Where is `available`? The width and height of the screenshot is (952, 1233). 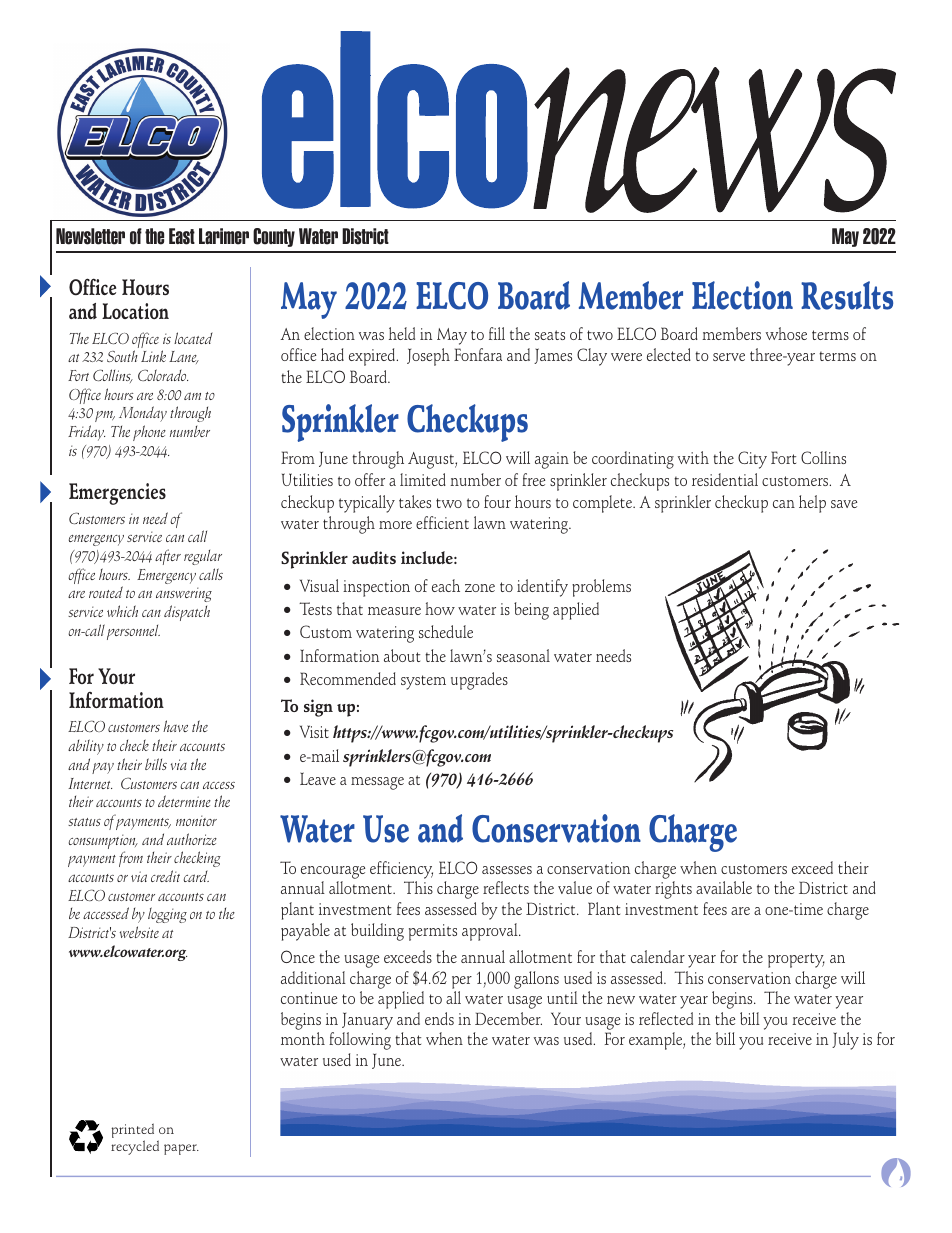 available is located at coordinates (724, 887).
